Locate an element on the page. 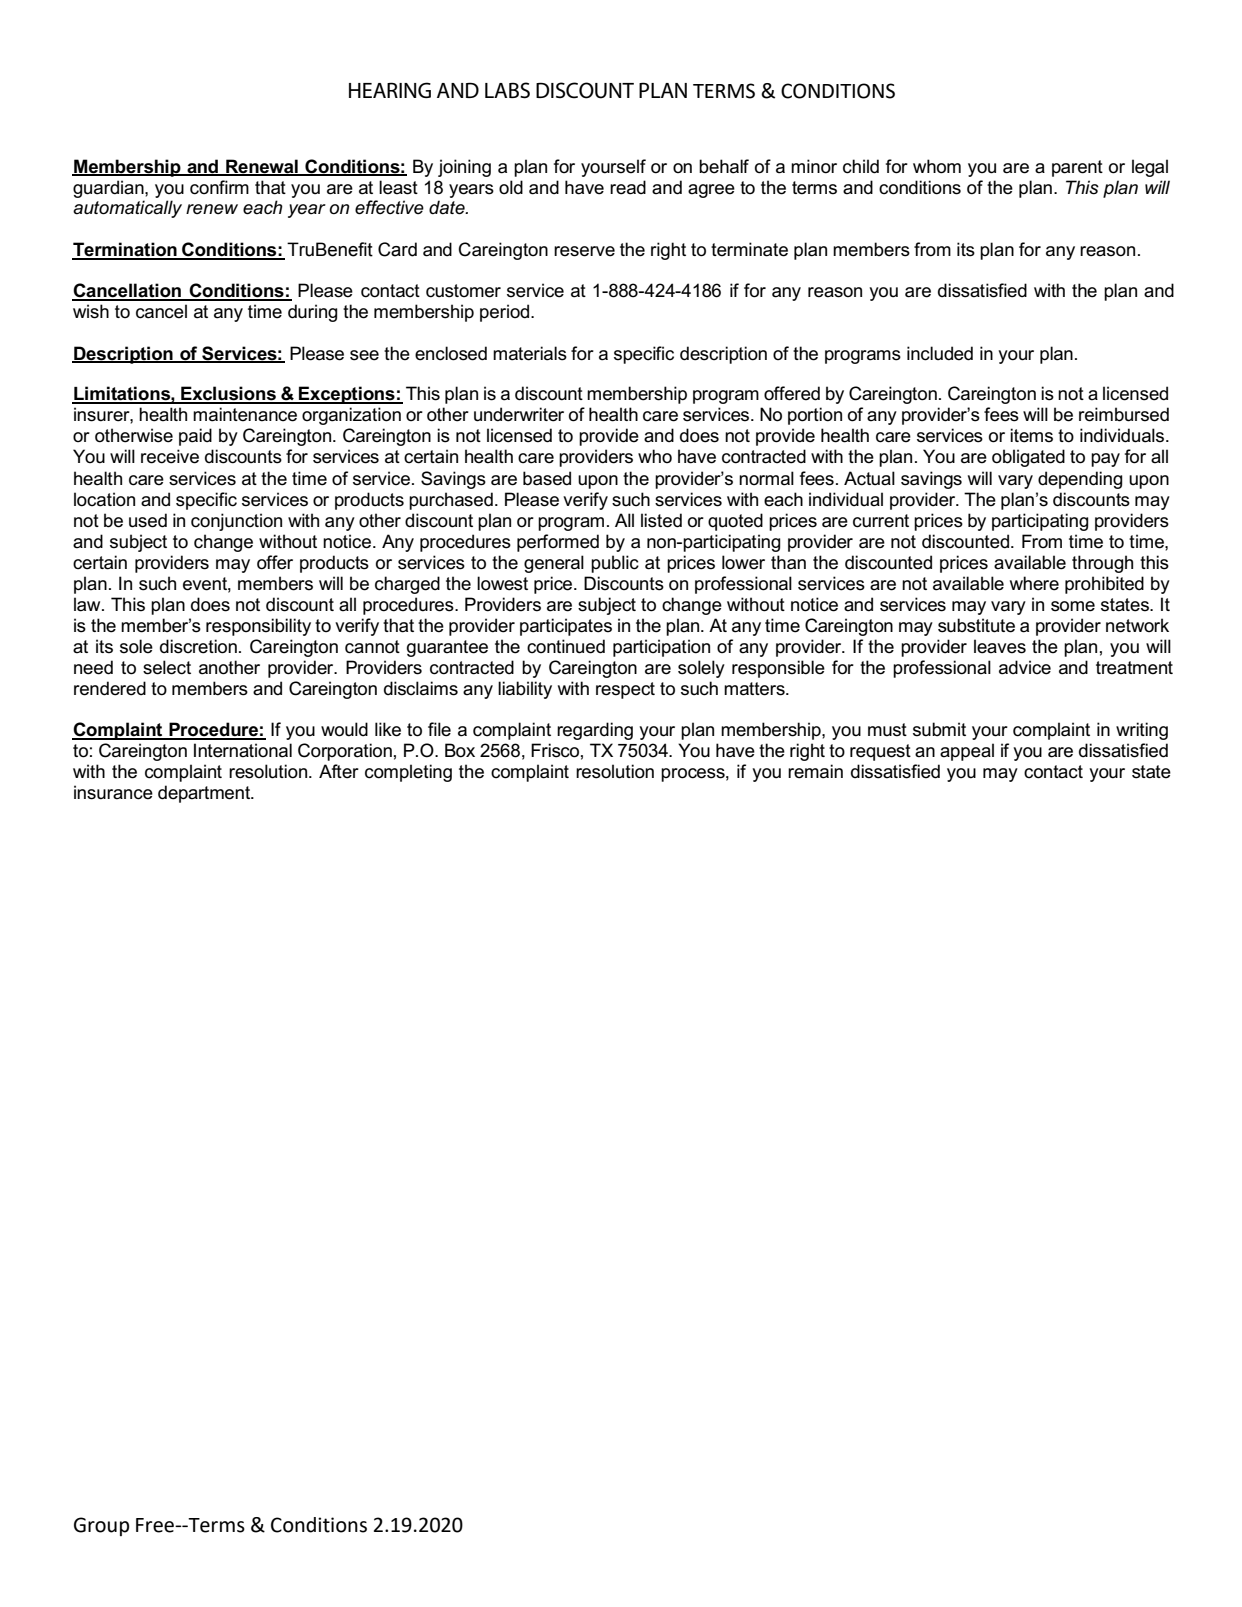  request is located at coordinates (880, 752).
